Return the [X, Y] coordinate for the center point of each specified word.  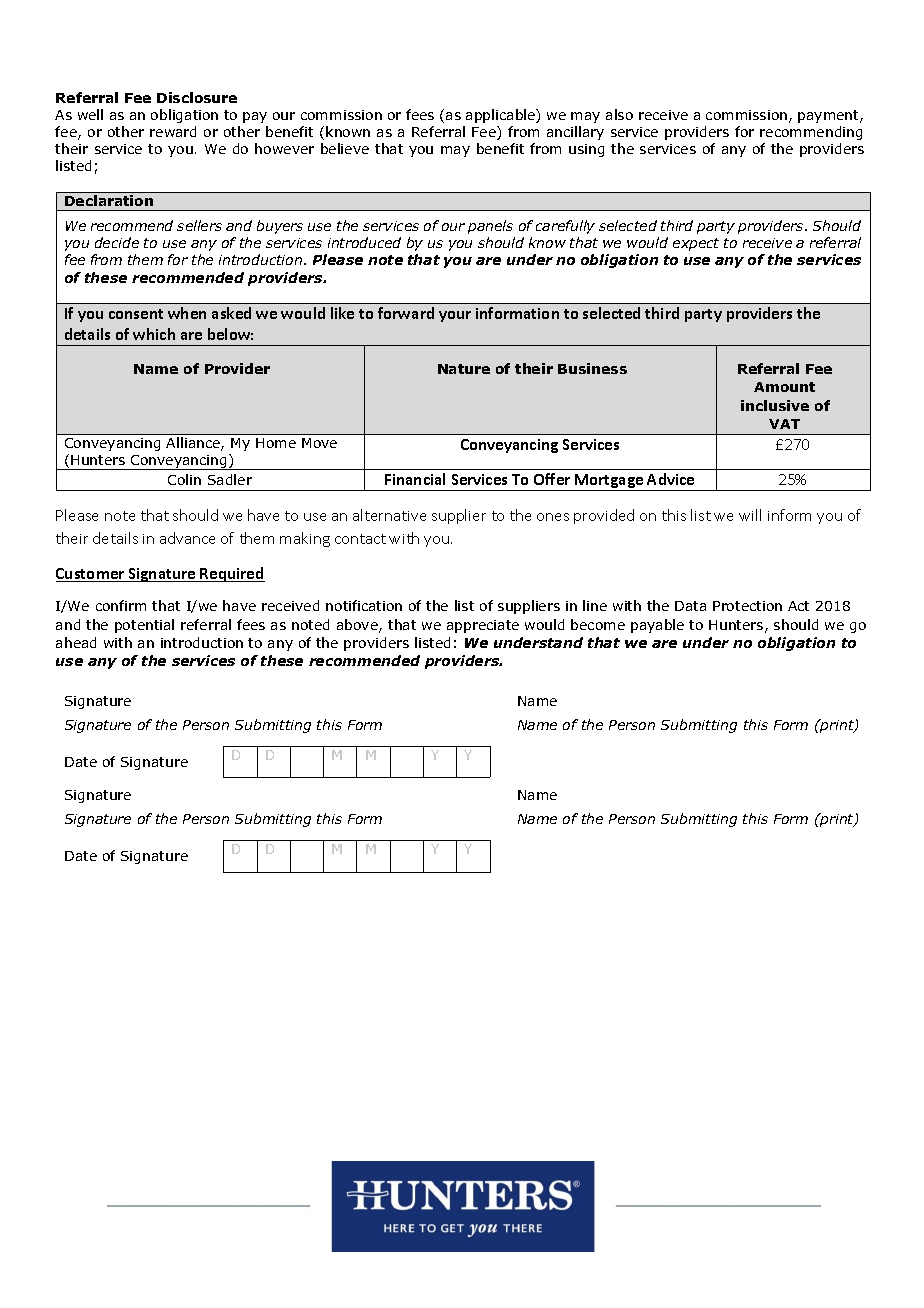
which [154, 334]
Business [592, 368]
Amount [784, 387]
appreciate [483, 626]
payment [829, 116]
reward [173, 131]
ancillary [575, 133]
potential [144, 626]
